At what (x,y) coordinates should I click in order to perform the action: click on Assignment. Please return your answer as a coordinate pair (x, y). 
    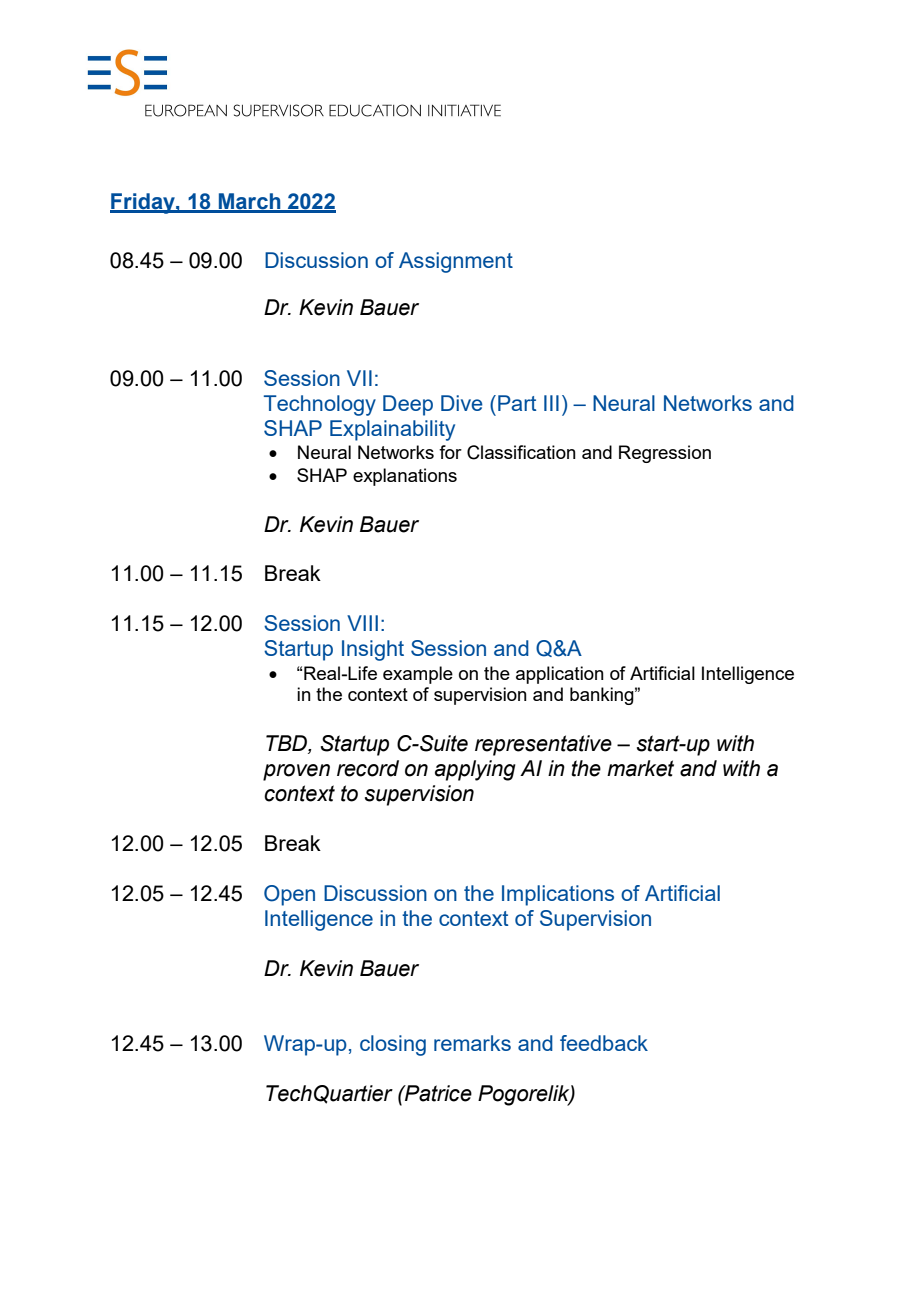
    Looking at the image, I should click on (456, 262).
